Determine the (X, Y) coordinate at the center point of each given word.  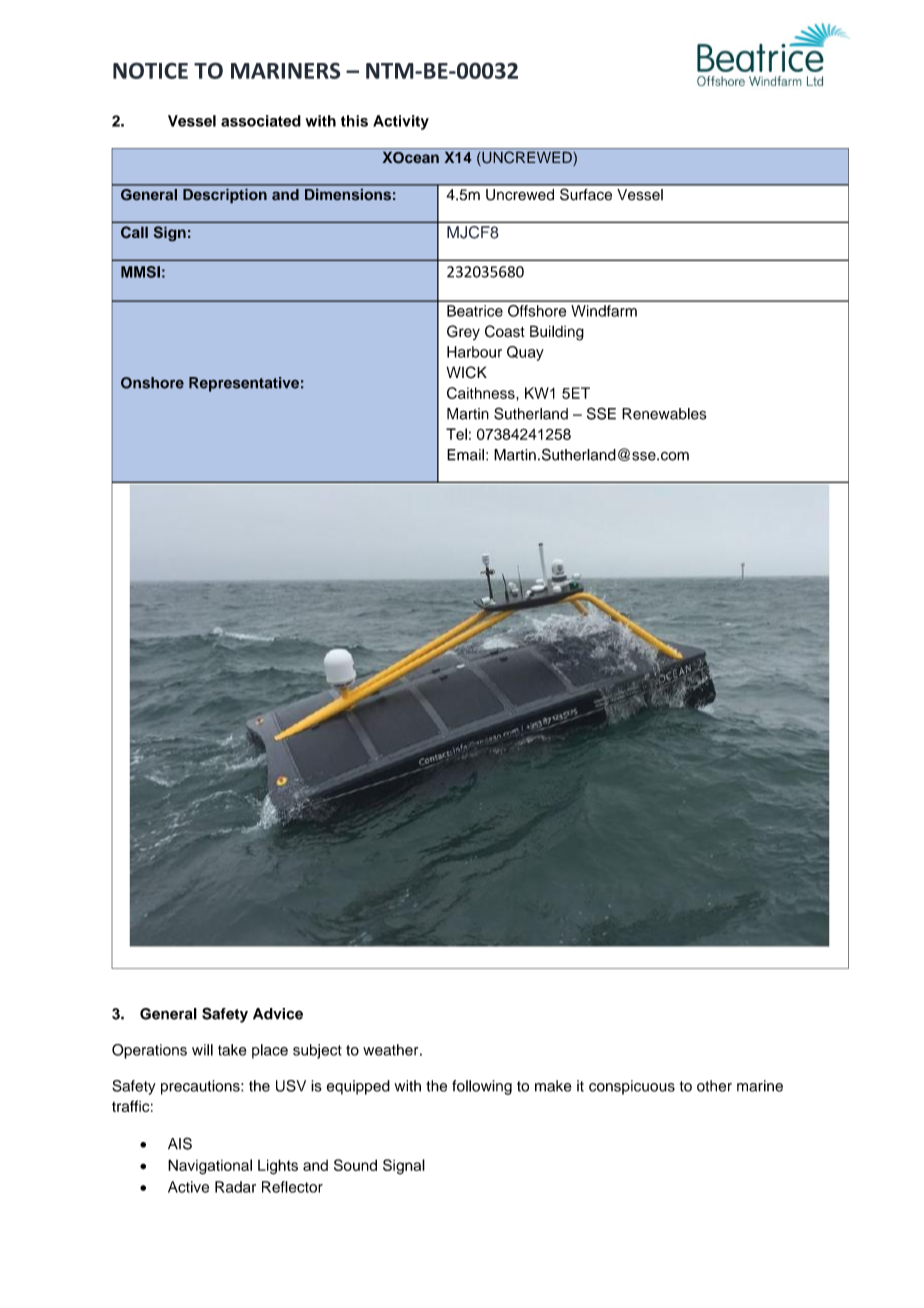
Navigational (210, 1167)
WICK (466, 372)
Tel (456, 434)
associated (261, 121)
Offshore (537, 311)
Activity (401, 122)
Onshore (152, 383)
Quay (525, 353)
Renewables (664, 414)
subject (317, 1051)
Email (465, 455)
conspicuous (632, 1087)
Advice (278, 1014)
